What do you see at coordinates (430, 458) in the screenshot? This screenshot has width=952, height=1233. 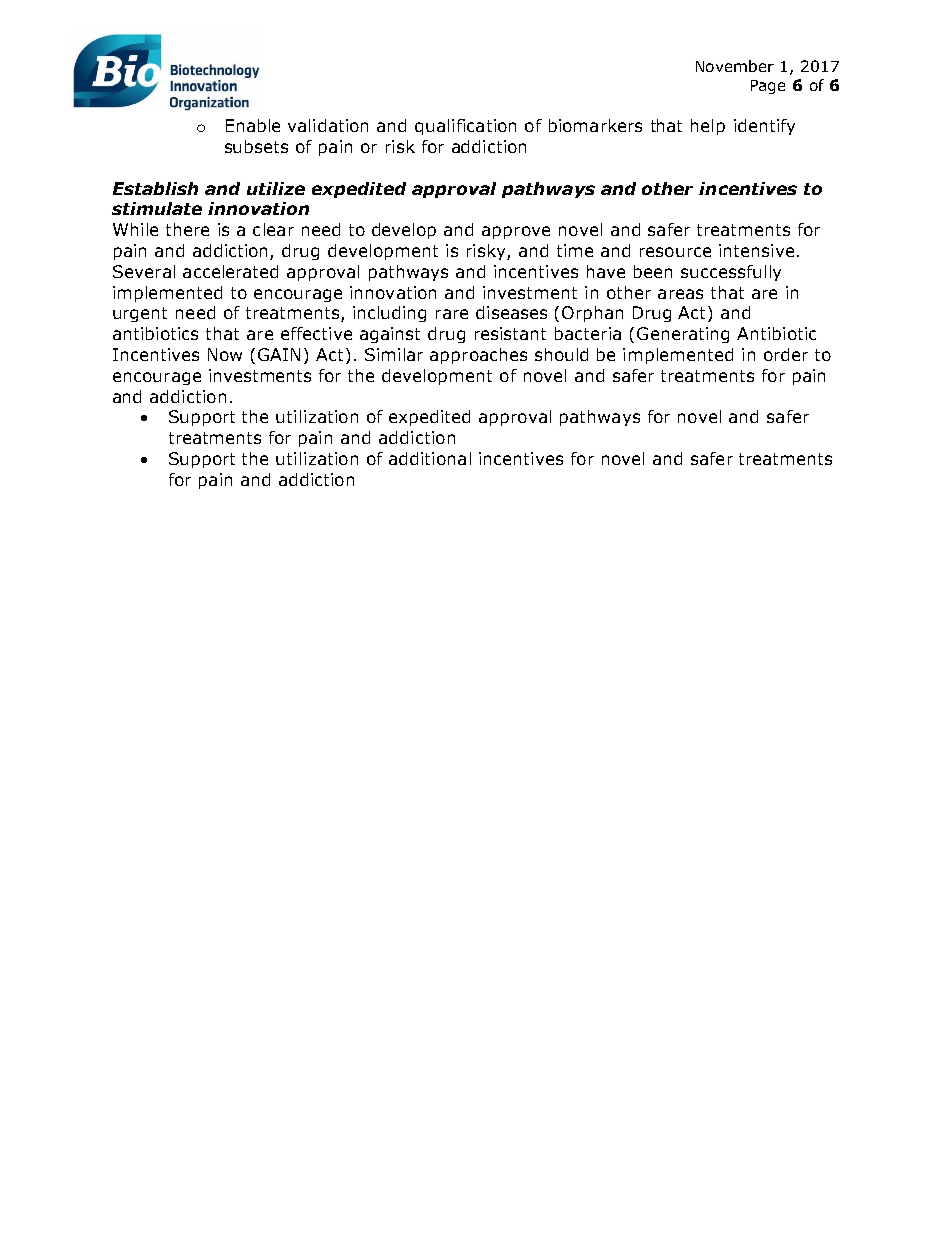 I see `additional` at bounding box center [430, 458].
